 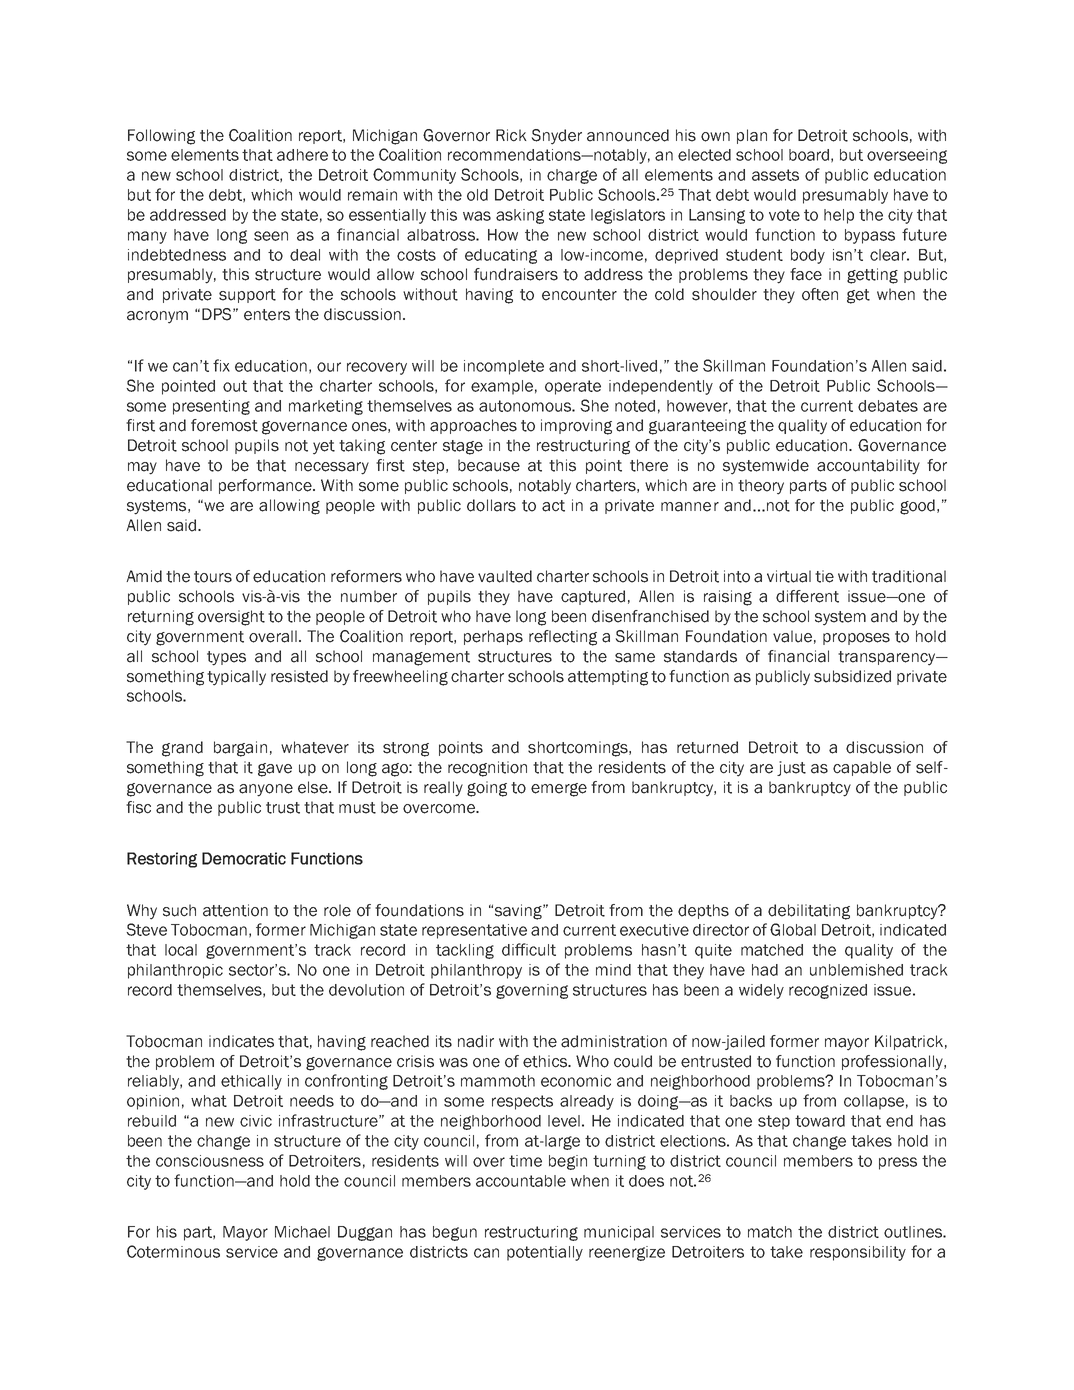 I want to click on adhere, so click(x=302, y=155).
